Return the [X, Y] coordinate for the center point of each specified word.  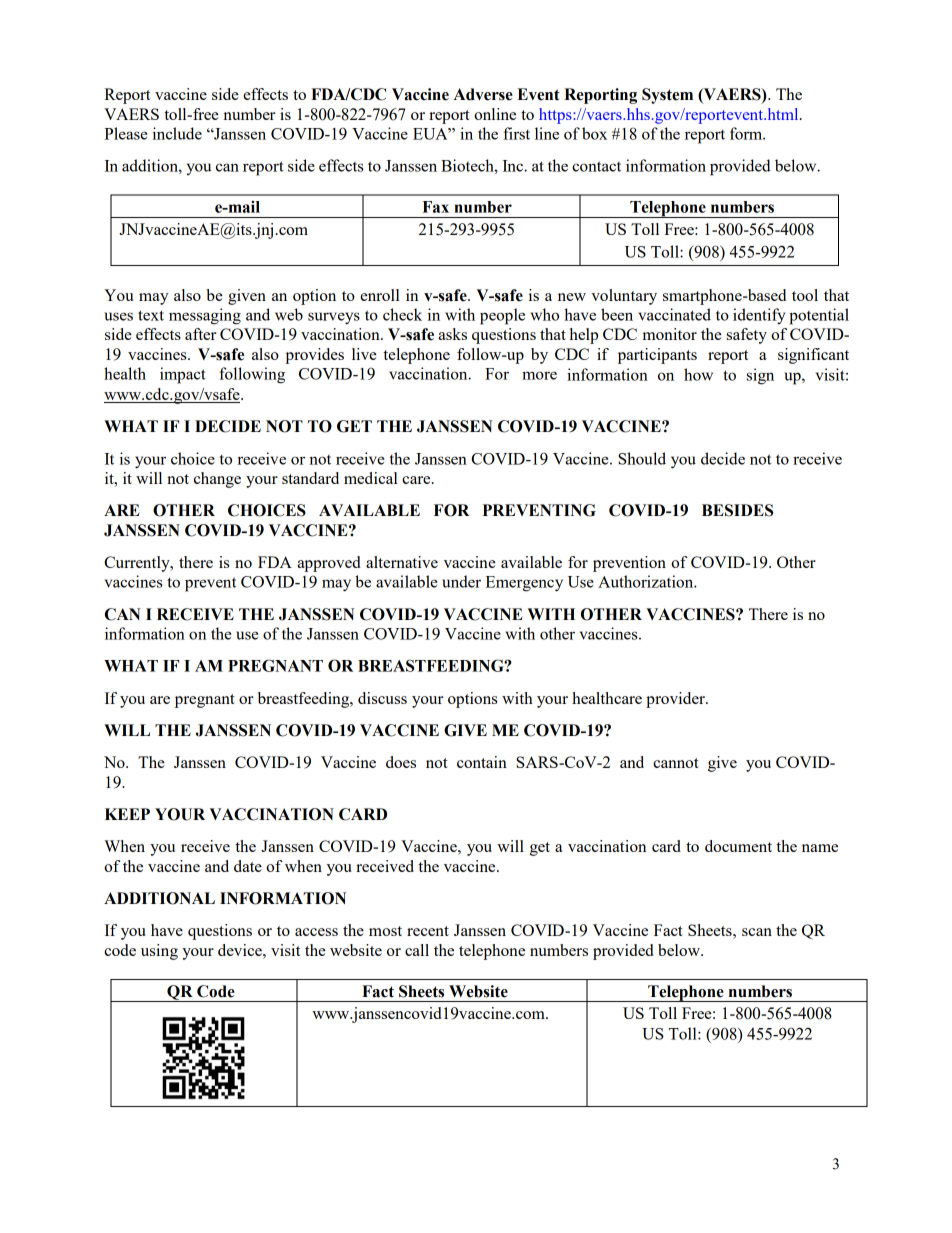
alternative [402, 562]
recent [428, 931]
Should [642, 458]
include [177, 133]
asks [452, 334]
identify [759, 316]
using [159, 952]
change [217, 480]
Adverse [483, 94]
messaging [205, 316]
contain [482, 762]
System [667, 96]
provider [676, 700]
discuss [382, 698]
